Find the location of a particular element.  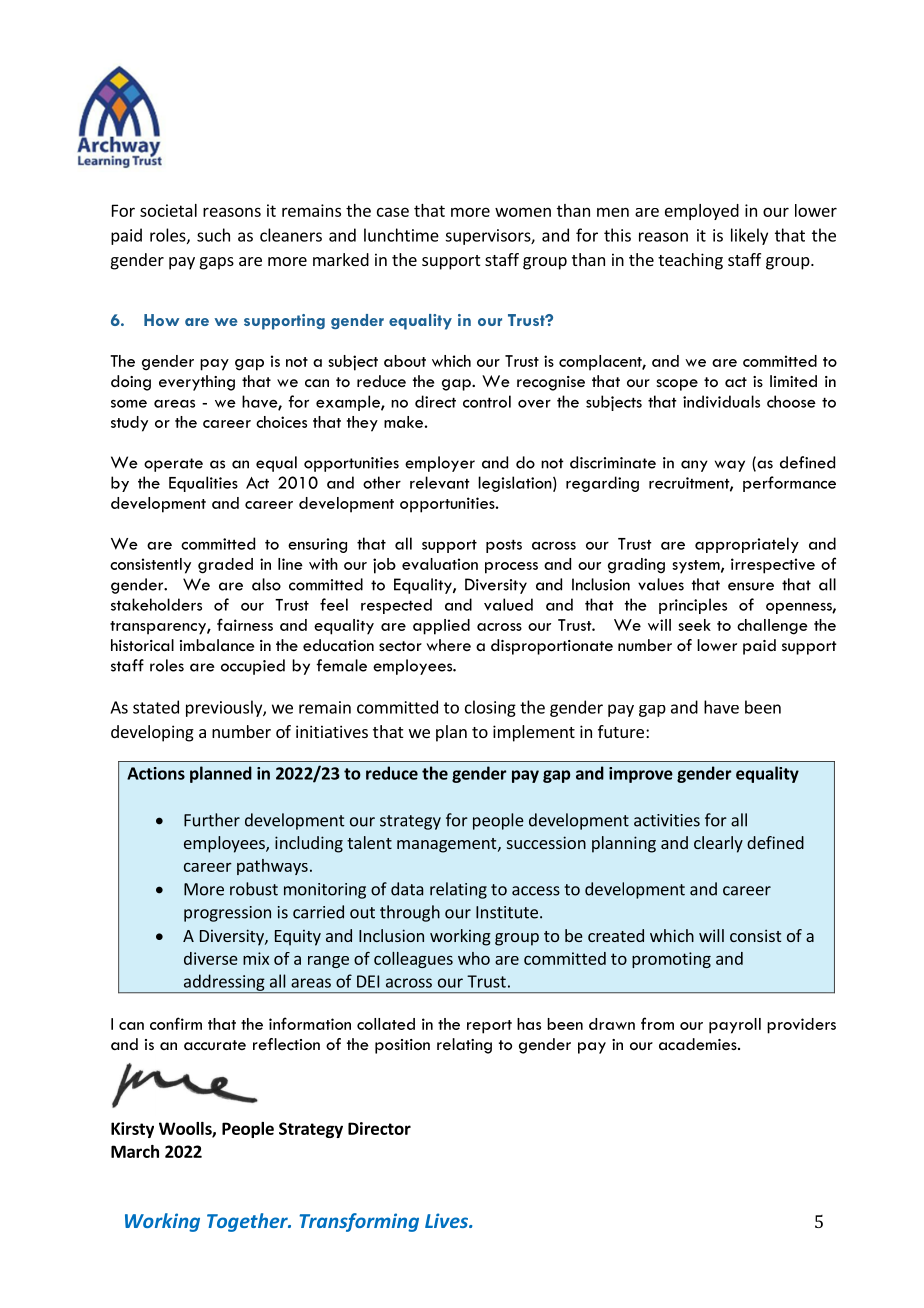

lunchtime is located at coordinates (401, 235).
